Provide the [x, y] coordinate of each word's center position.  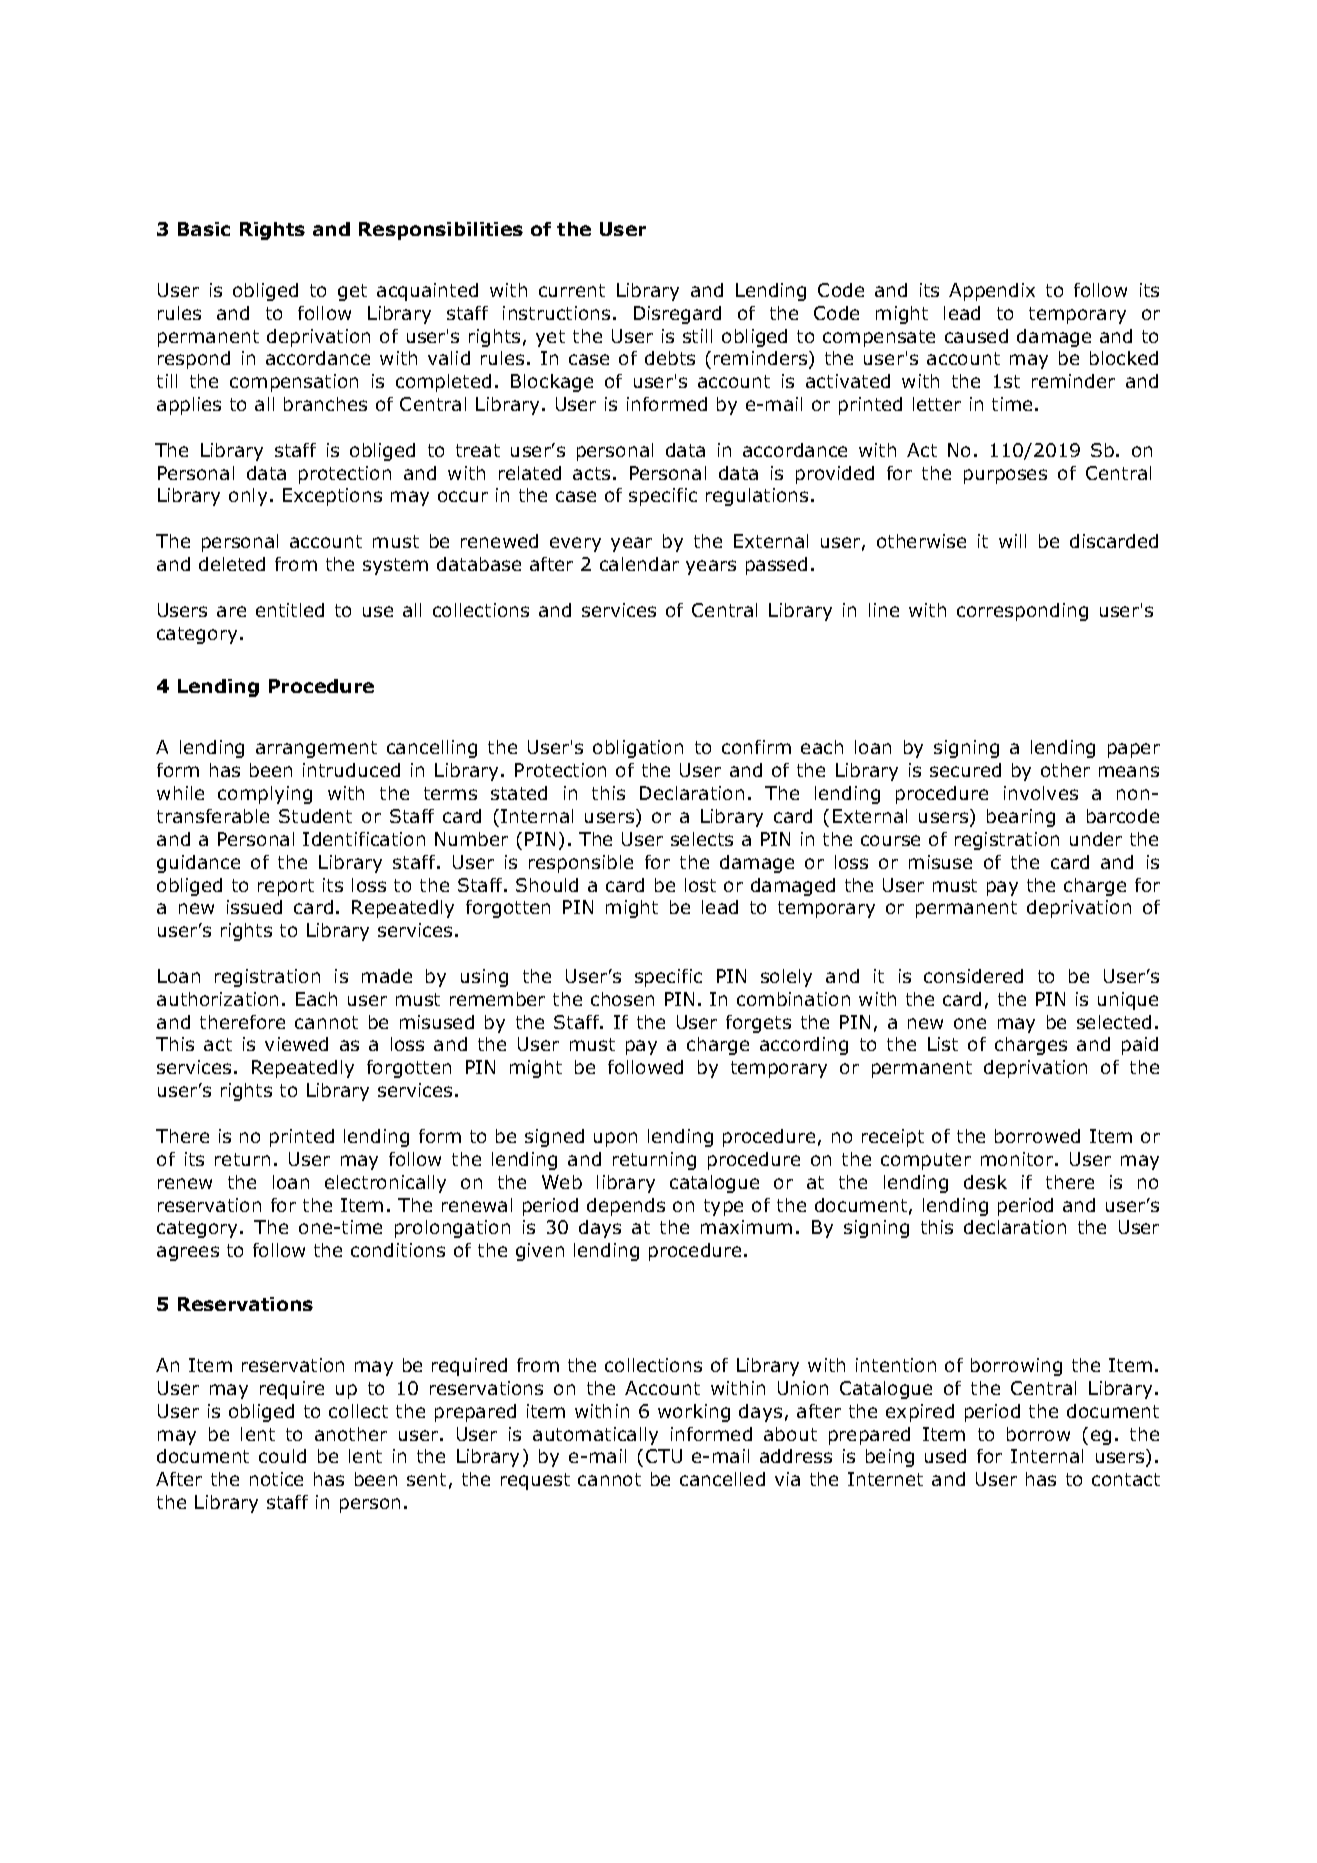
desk [985, 1182]
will [1012, 541]
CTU [664, 1456]
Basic [204, 229]
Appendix [992, 292]
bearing [1021, 818]
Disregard [677, 315]
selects [702, 839]
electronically [385, 1184]
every [575, 544]
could [282, 1456]
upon [615, 1139]
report [286, 887]
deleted [232, 564]
